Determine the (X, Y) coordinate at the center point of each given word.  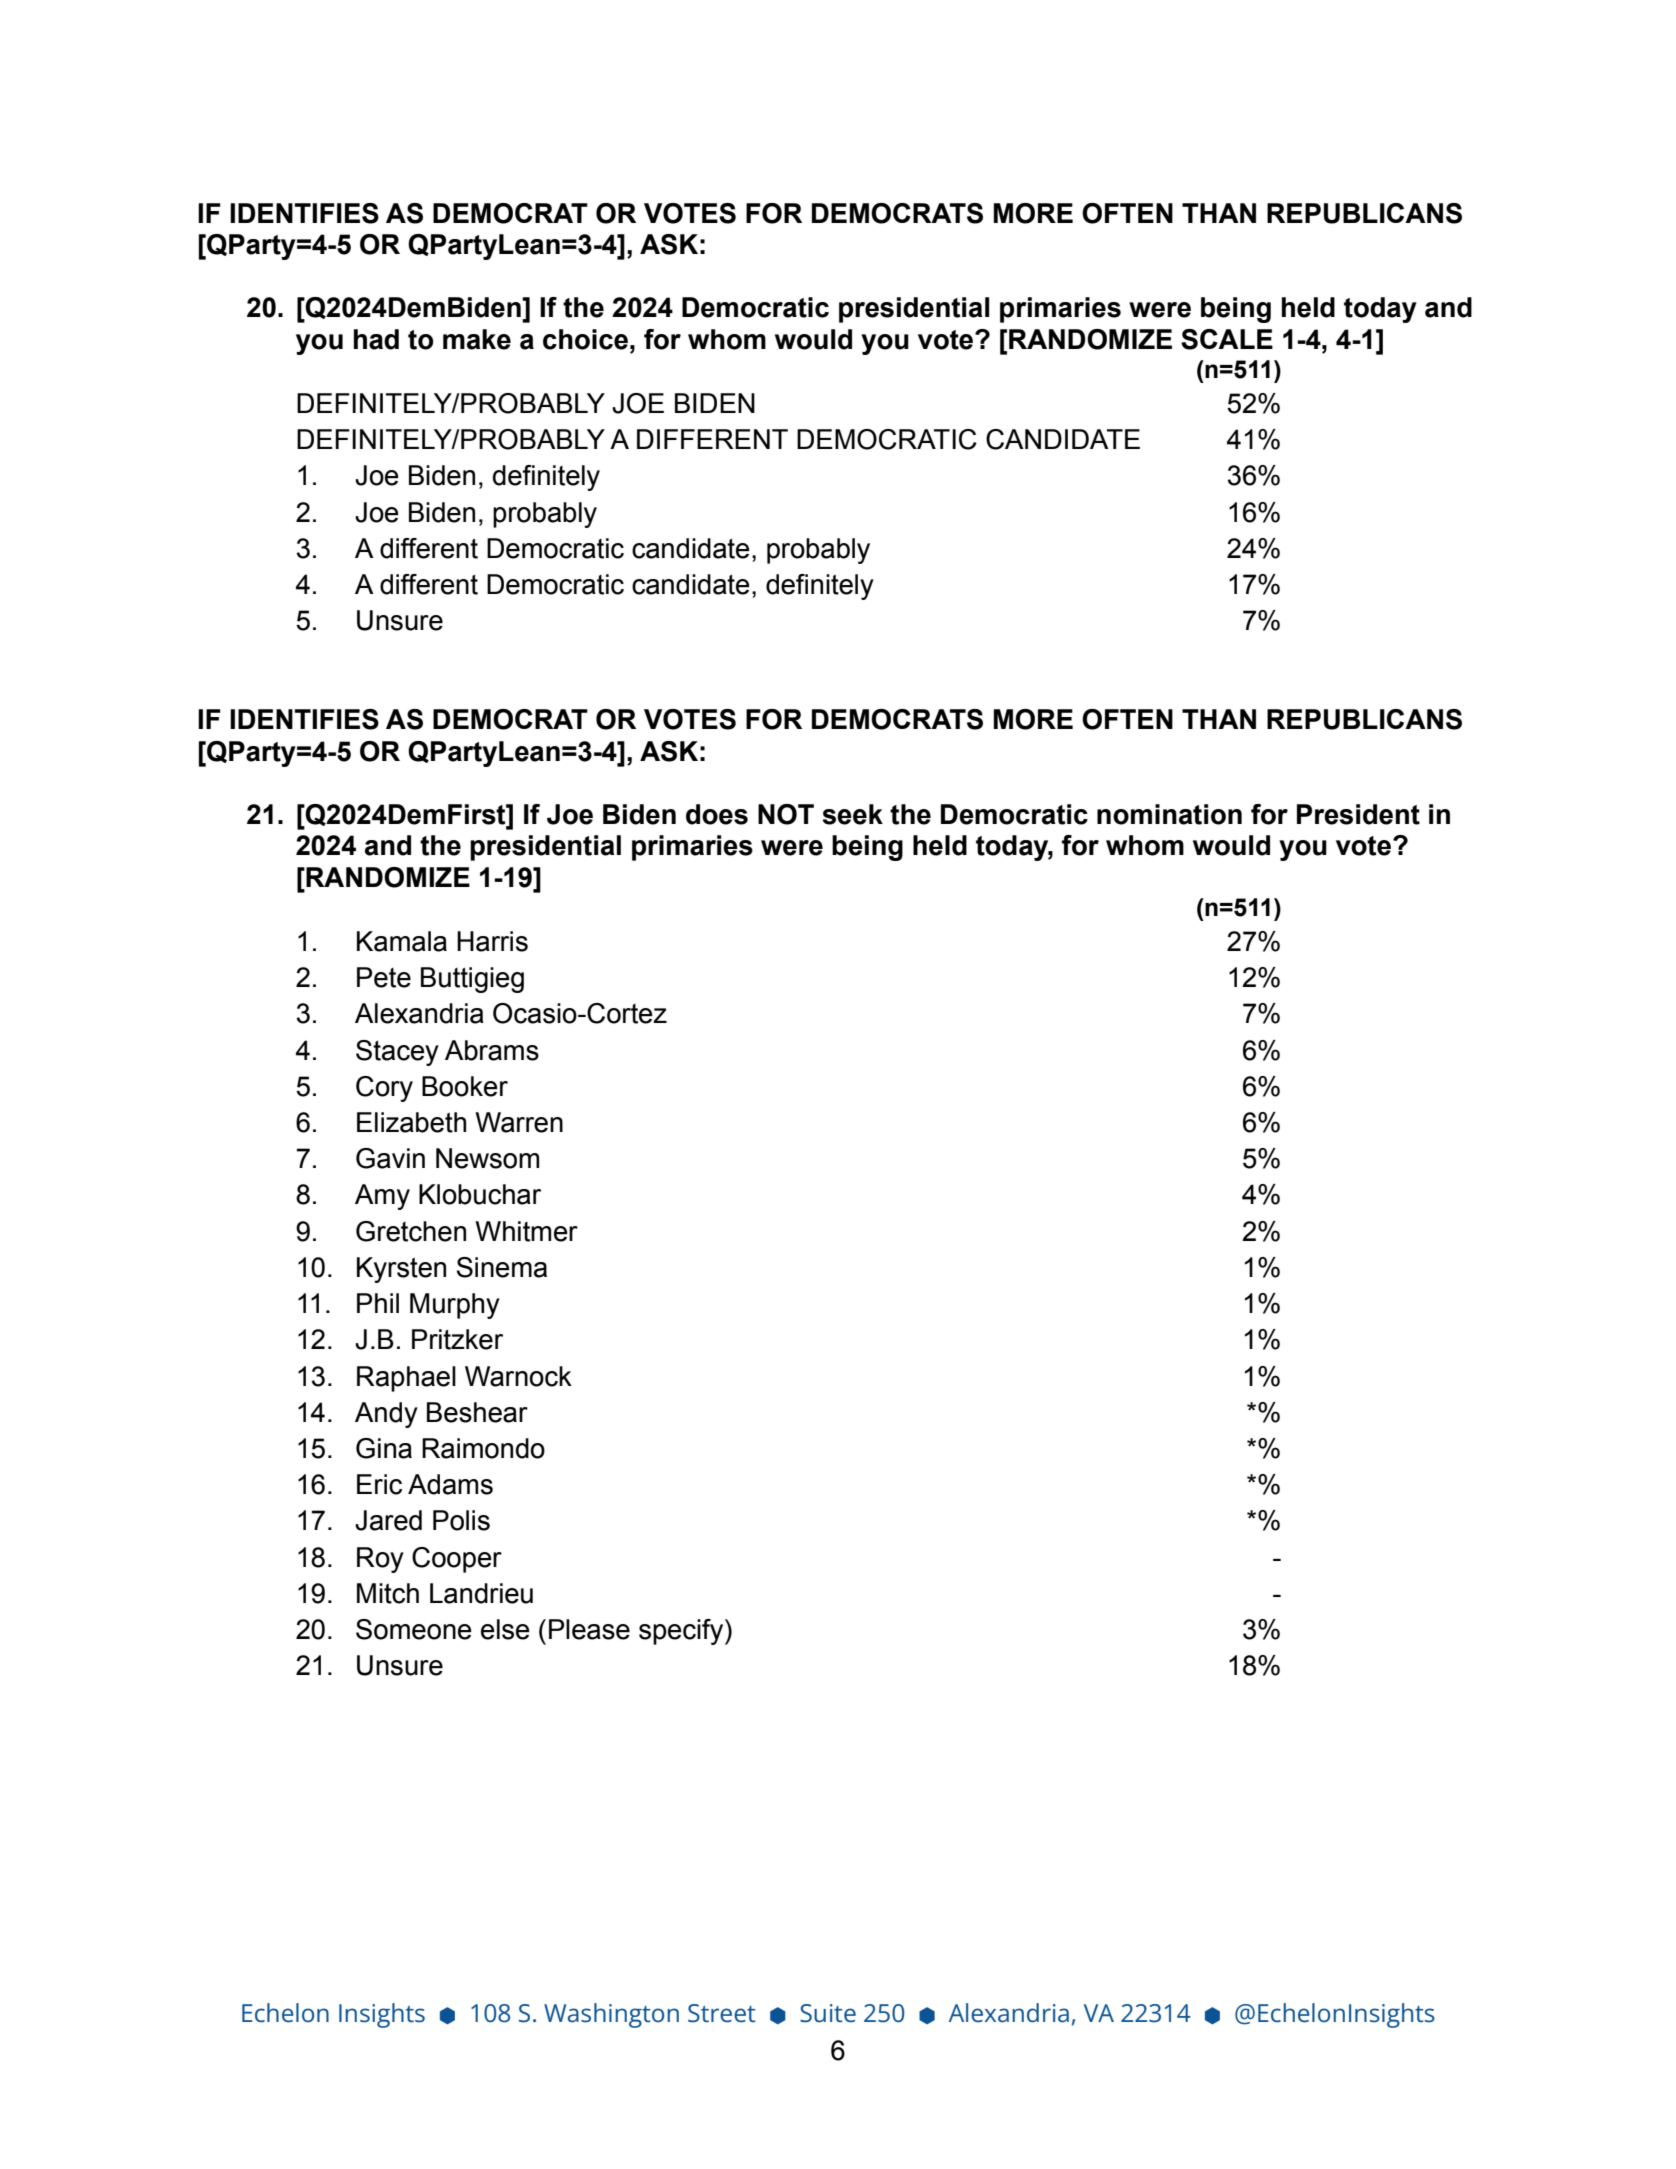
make (477, 339)
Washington (611, 2015)
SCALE (1227, 339)
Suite (828, 2013)
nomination (1169, 814)
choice (585, 339)
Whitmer (526, 1231)
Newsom (487, 1158)
